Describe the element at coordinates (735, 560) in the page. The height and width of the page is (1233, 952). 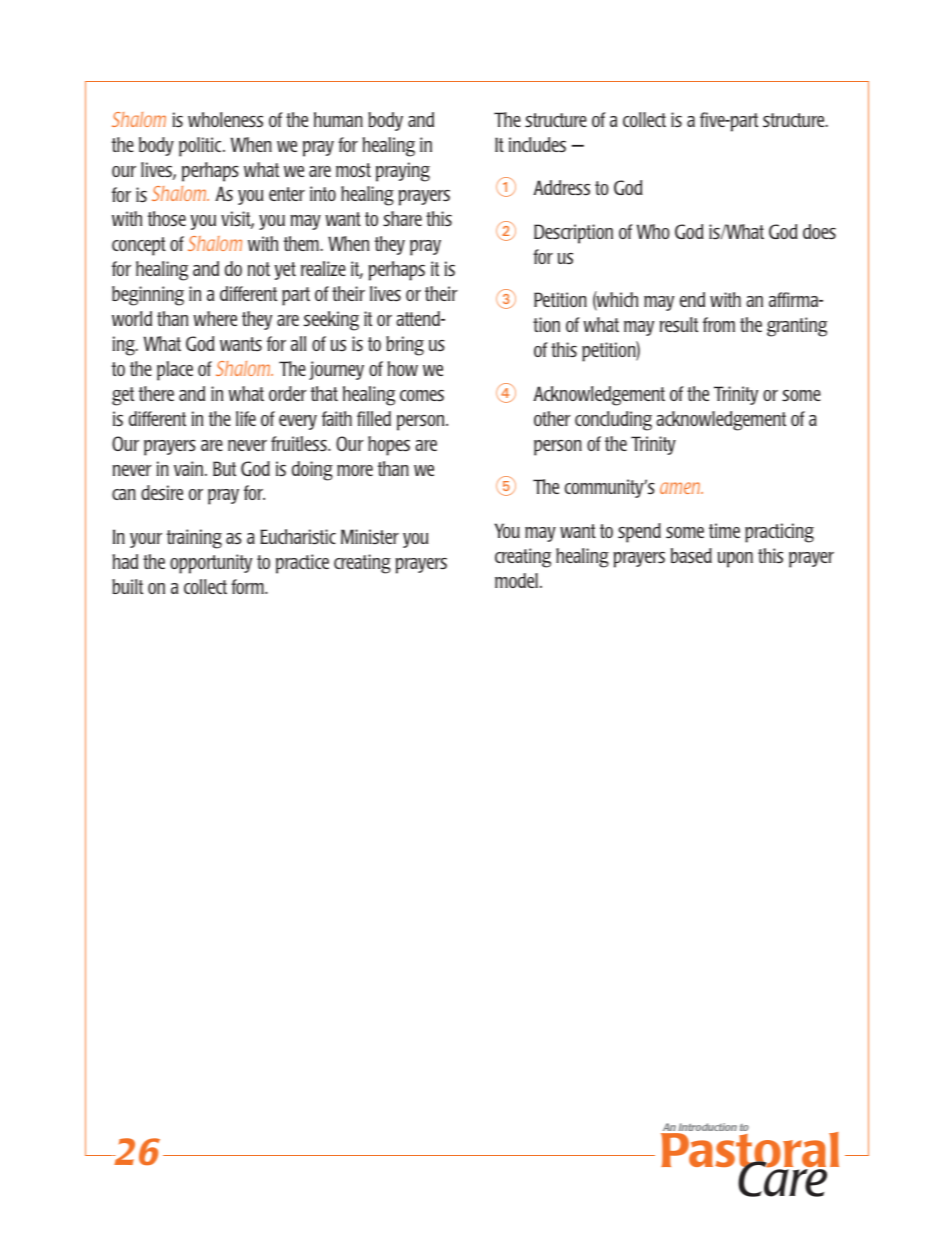
I see `upon` at that location.
